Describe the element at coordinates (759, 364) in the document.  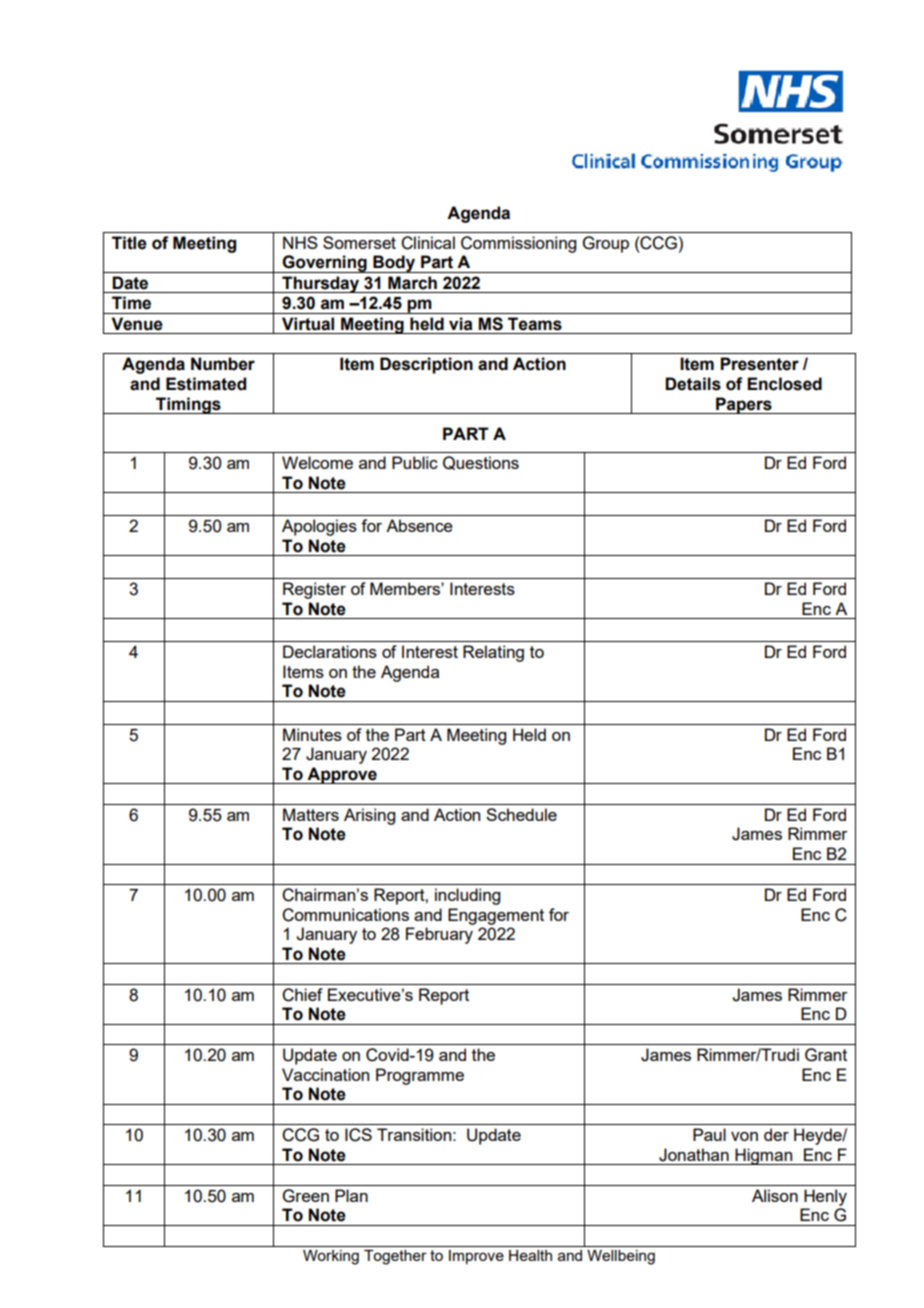
I see `Presenter` at that location.
